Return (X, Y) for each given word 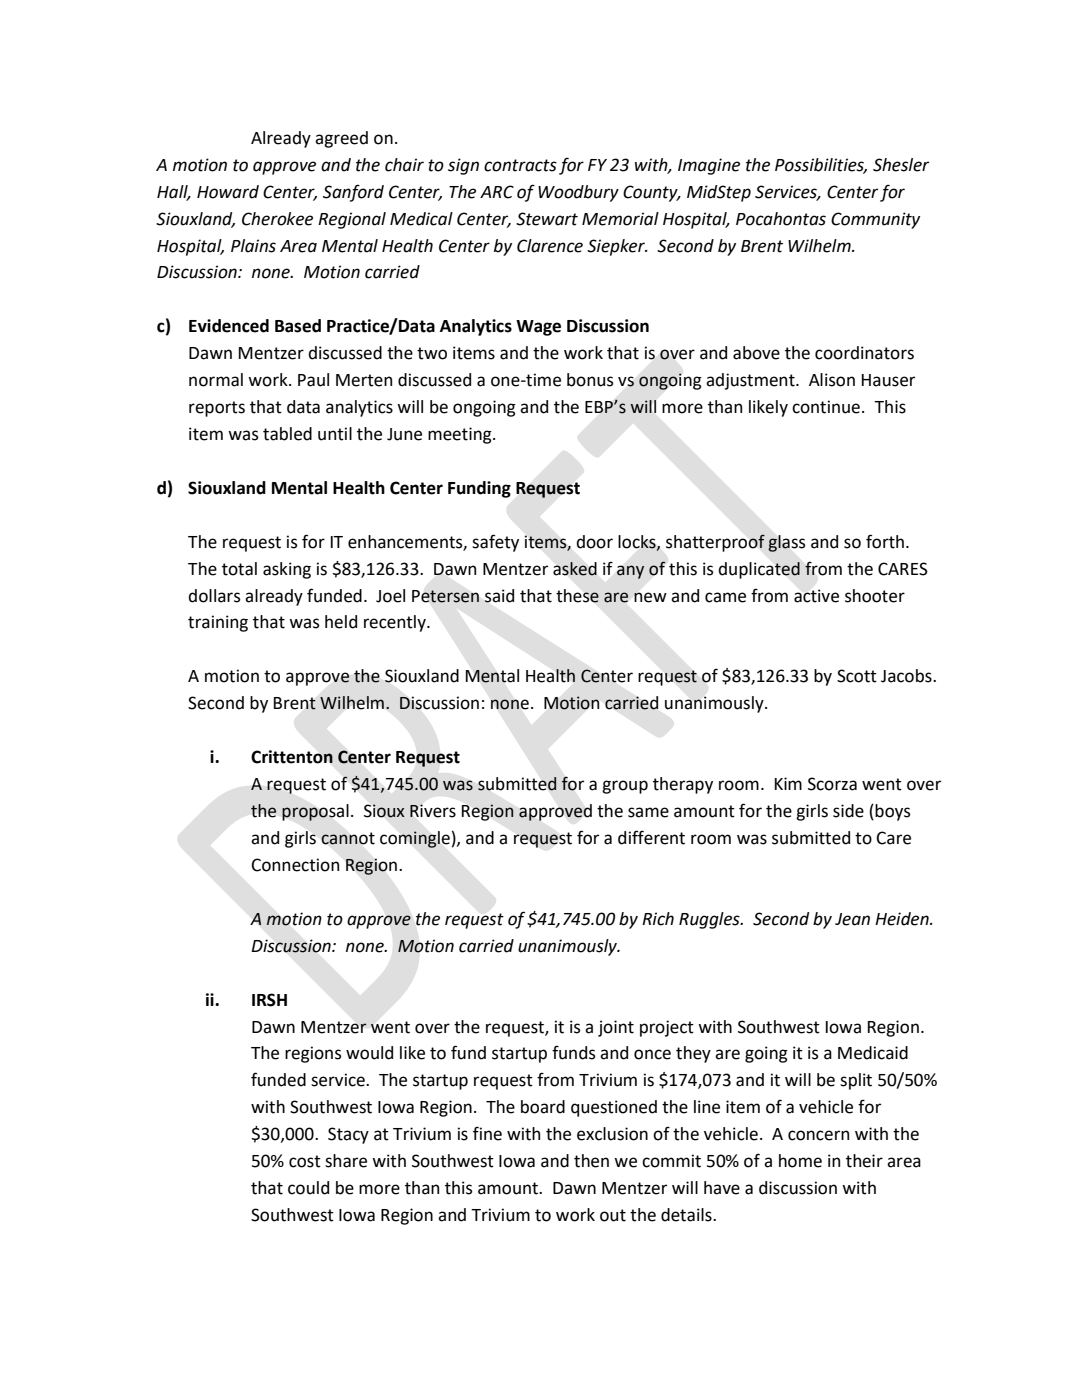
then (591, 1161)
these (577, 596)
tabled (287, 434)
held (341, 622)
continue (826, 407)
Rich (658, 919)
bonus (590, 380)
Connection (295, 865)
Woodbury (578, 193)
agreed (341, 139)
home (800, 1161)
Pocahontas (781, 219)
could (308, 1188)
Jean (852, 919)
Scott (857, 676)
